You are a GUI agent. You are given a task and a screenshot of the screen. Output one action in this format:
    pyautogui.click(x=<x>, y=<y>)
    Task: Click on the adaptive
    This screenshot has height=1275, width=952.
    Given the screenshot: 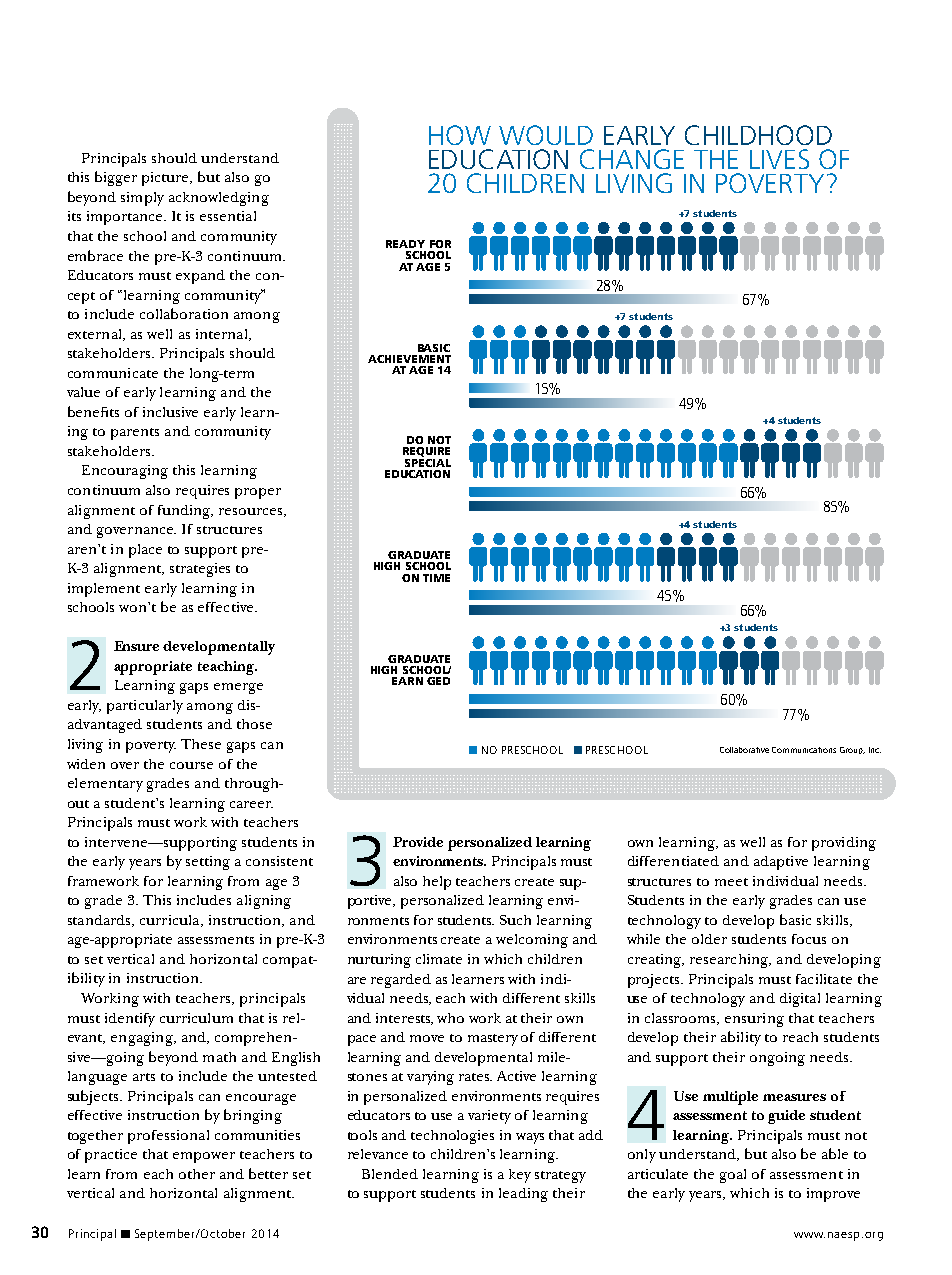 What is the action you would take?
    pyautogui.click(x=781, y=863)
